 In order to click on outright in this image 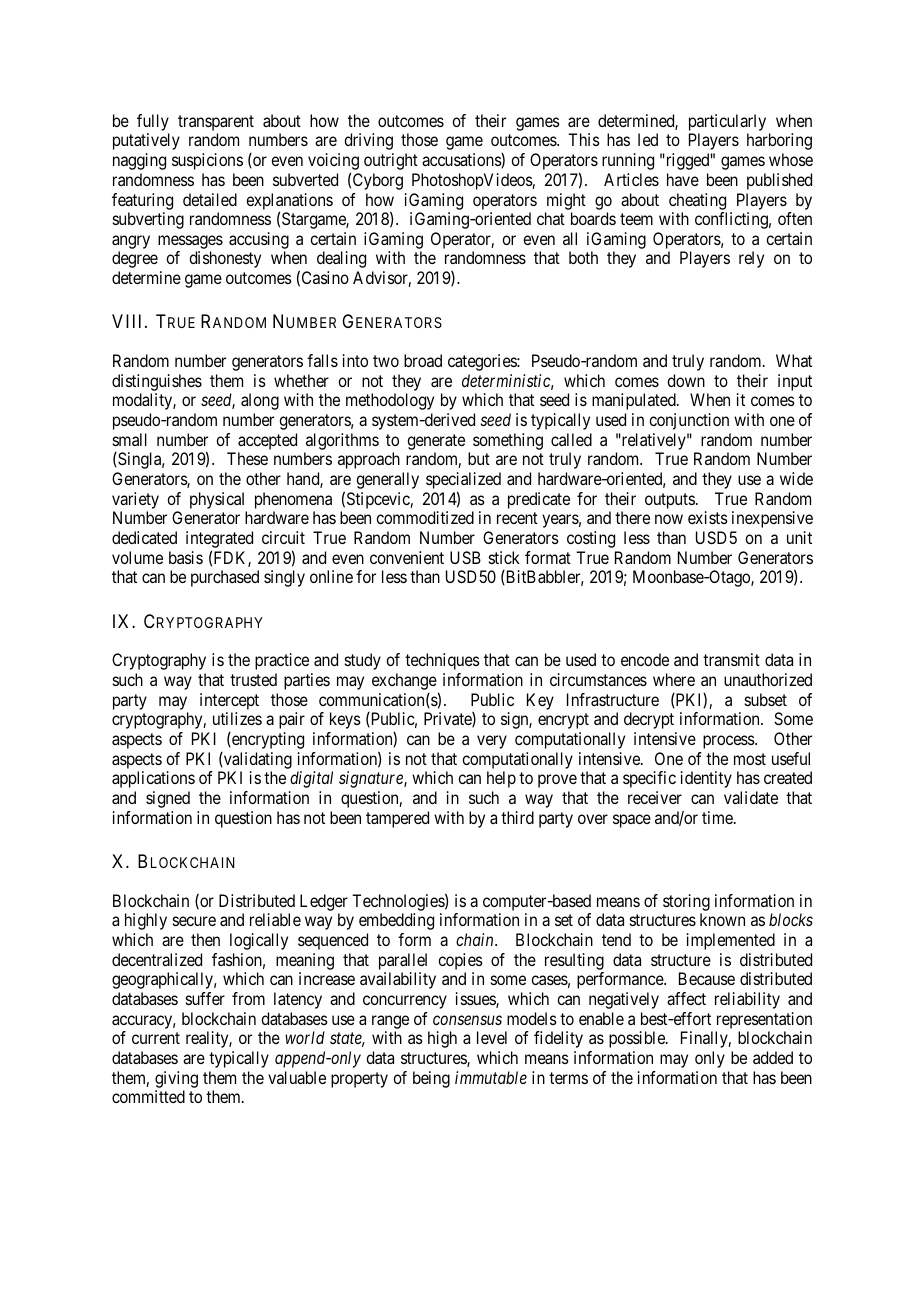, I will do `click(391, 161)`.
